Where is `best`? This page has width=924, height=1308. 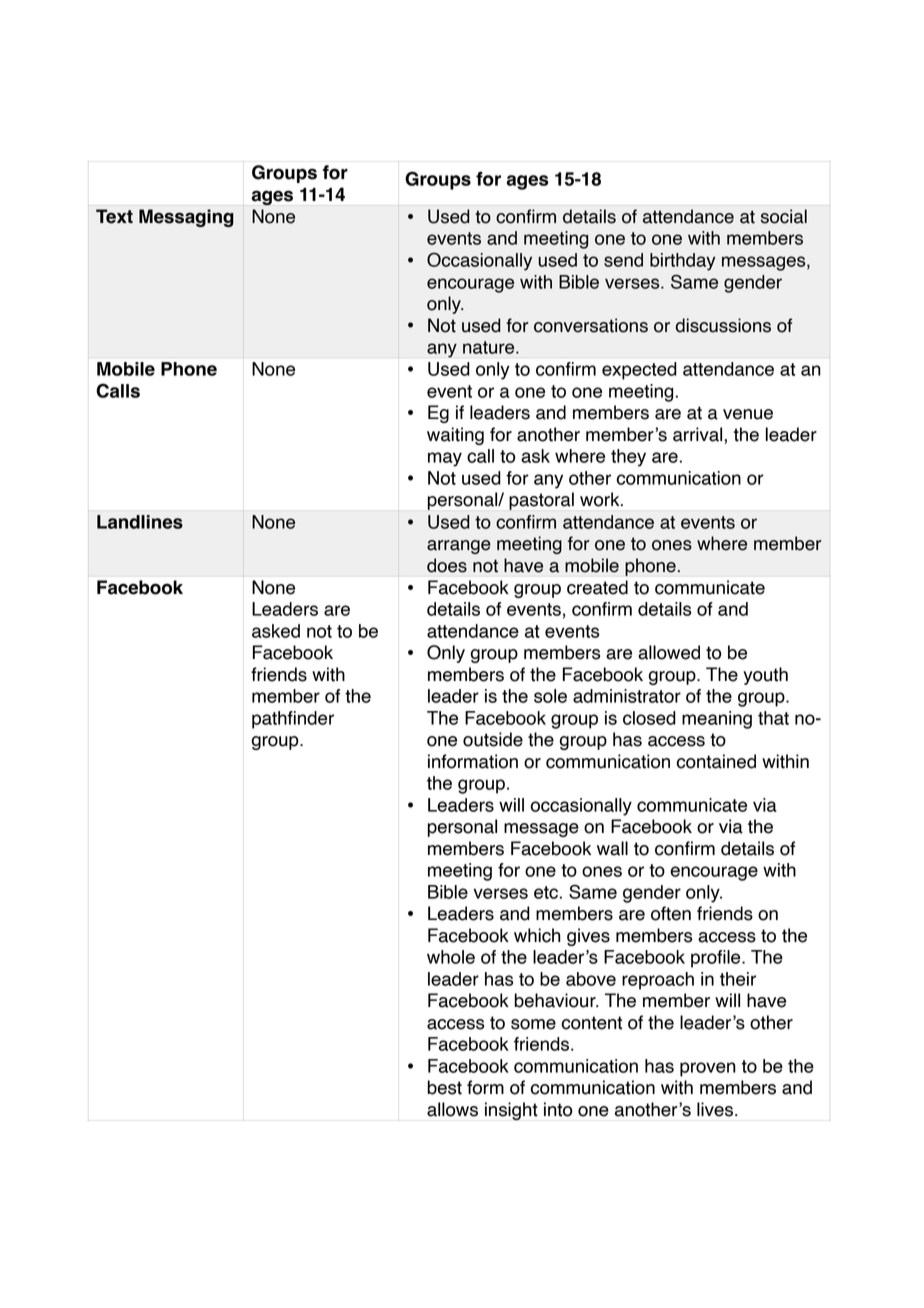
best is located at coordinates (445, 1087).
